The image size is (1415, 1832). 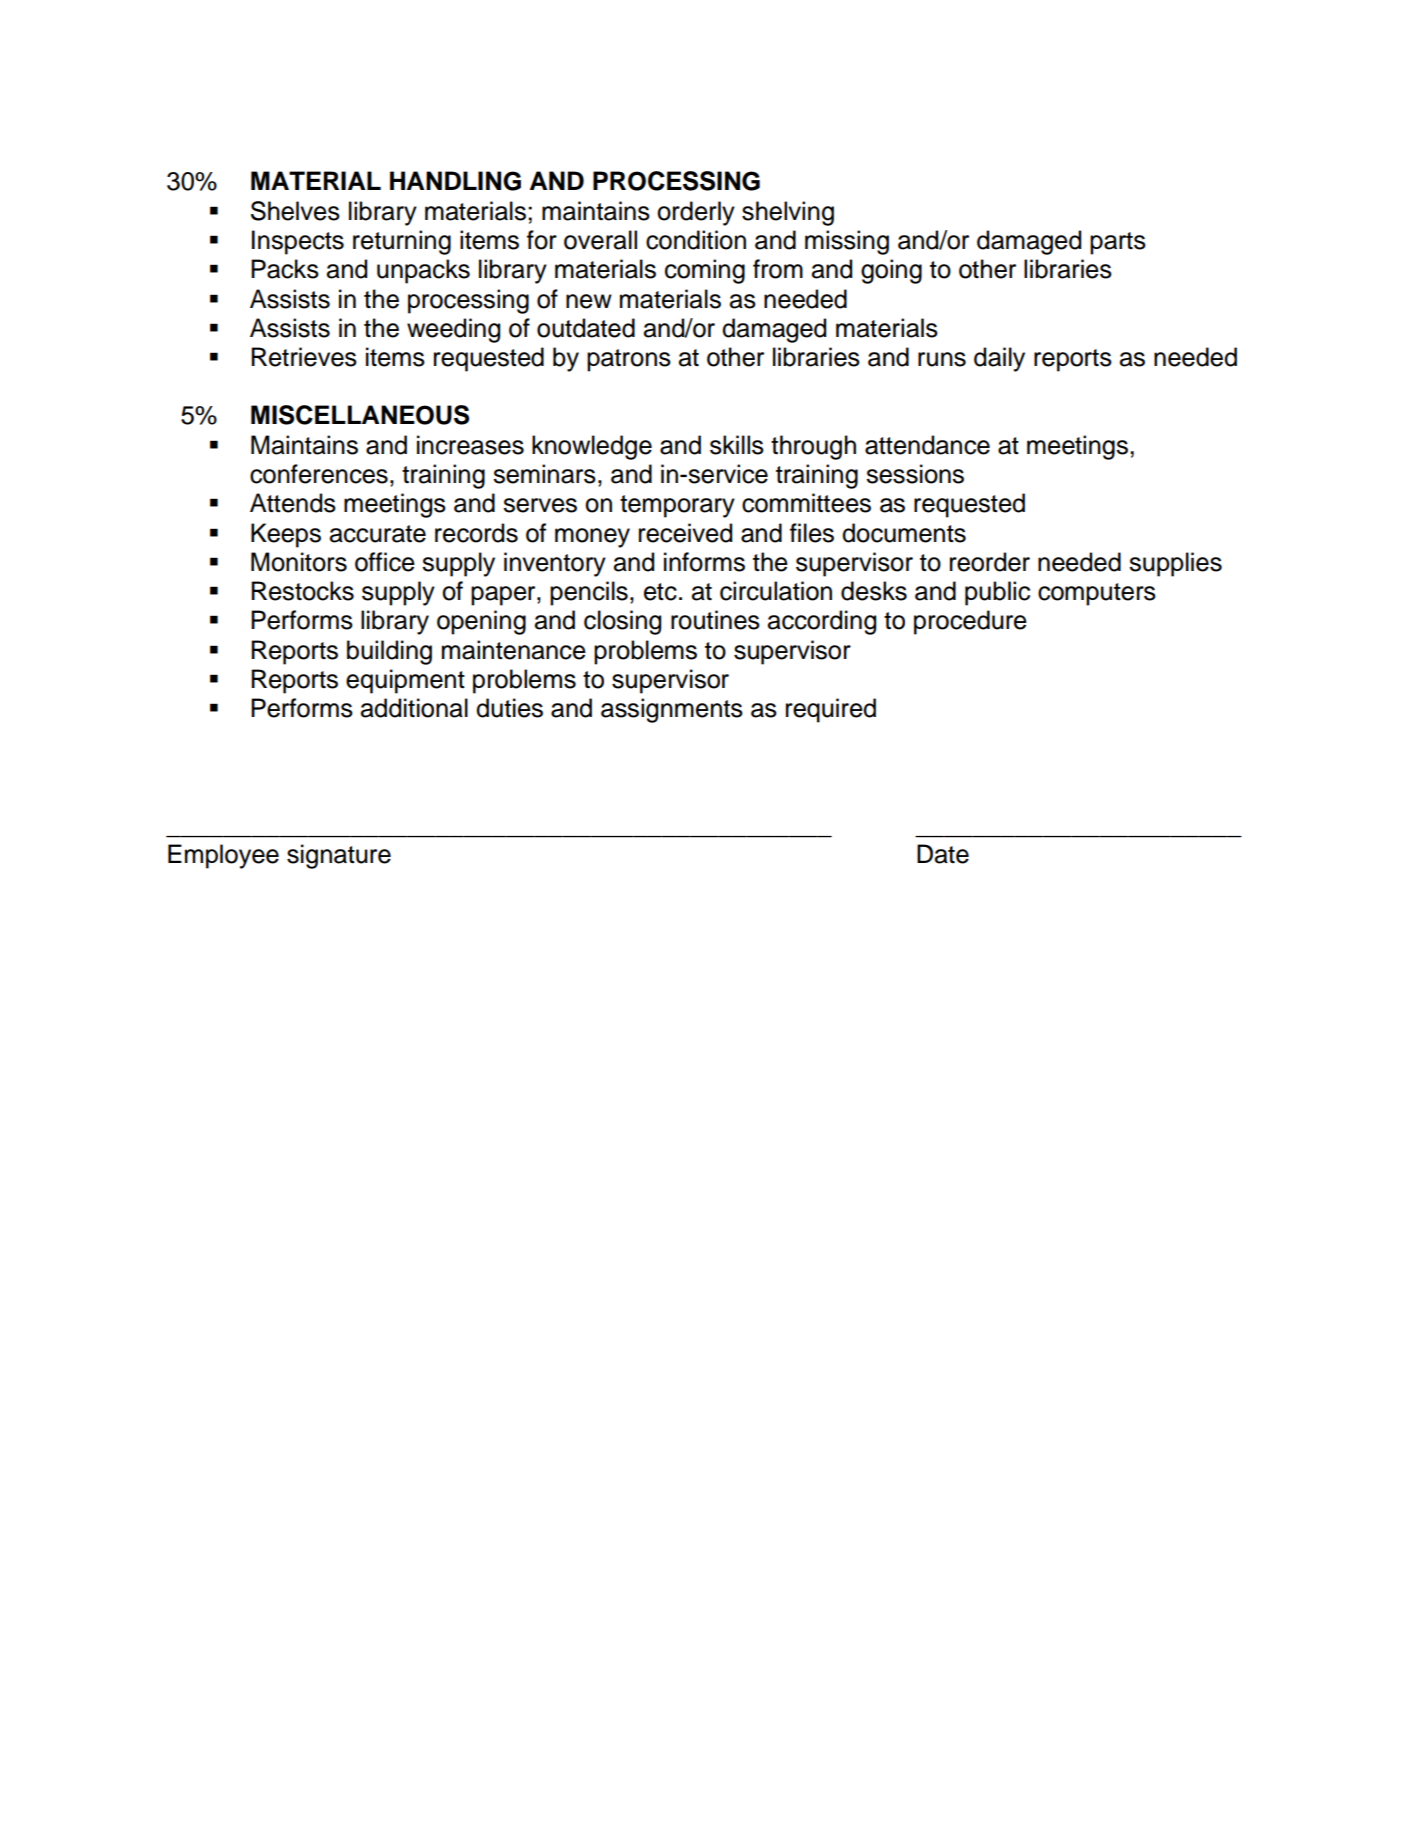 I want to click on Shelves, so click(x=295, y=211).
